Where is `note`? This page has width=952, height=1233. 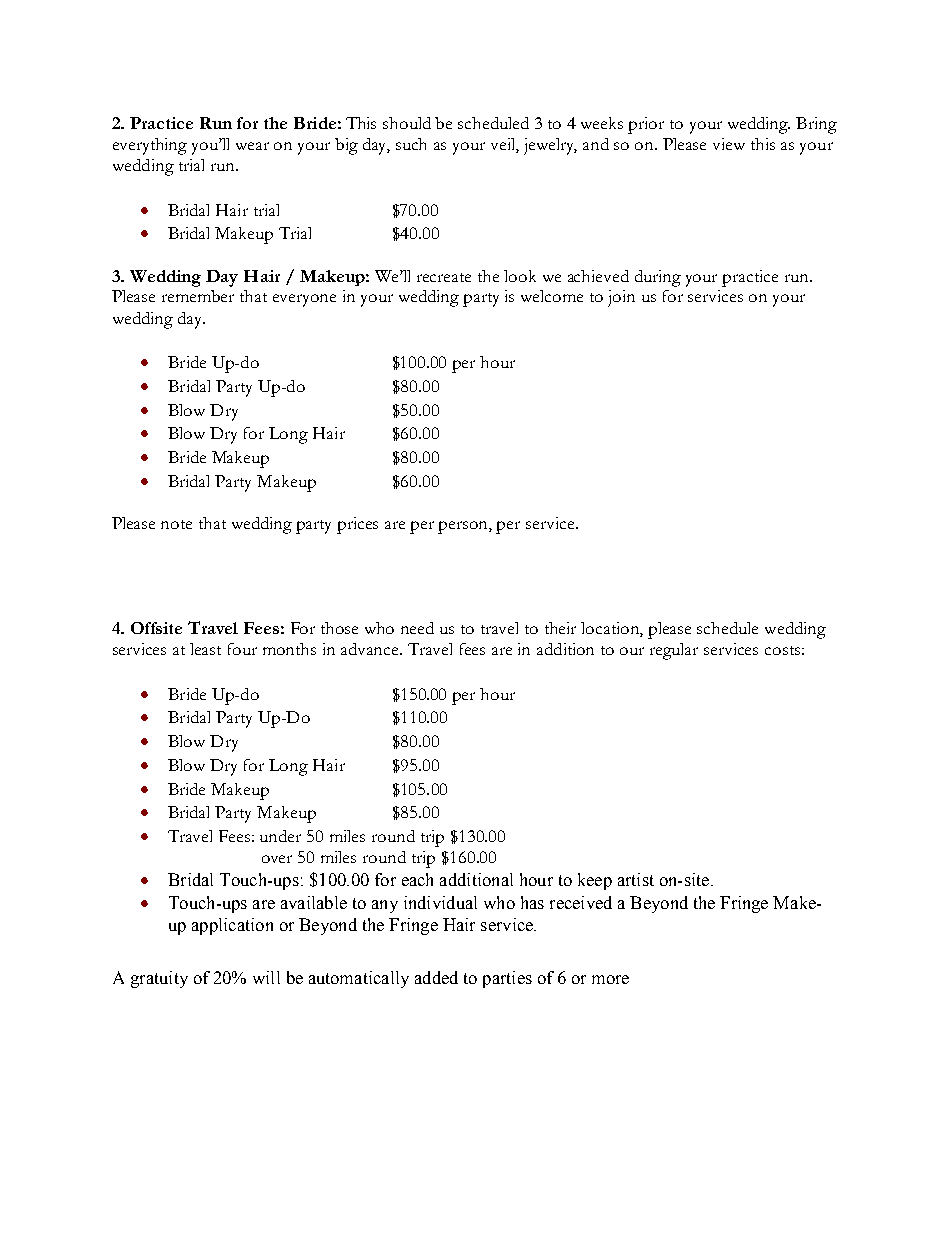
note is located at coordinates (176, 524).
